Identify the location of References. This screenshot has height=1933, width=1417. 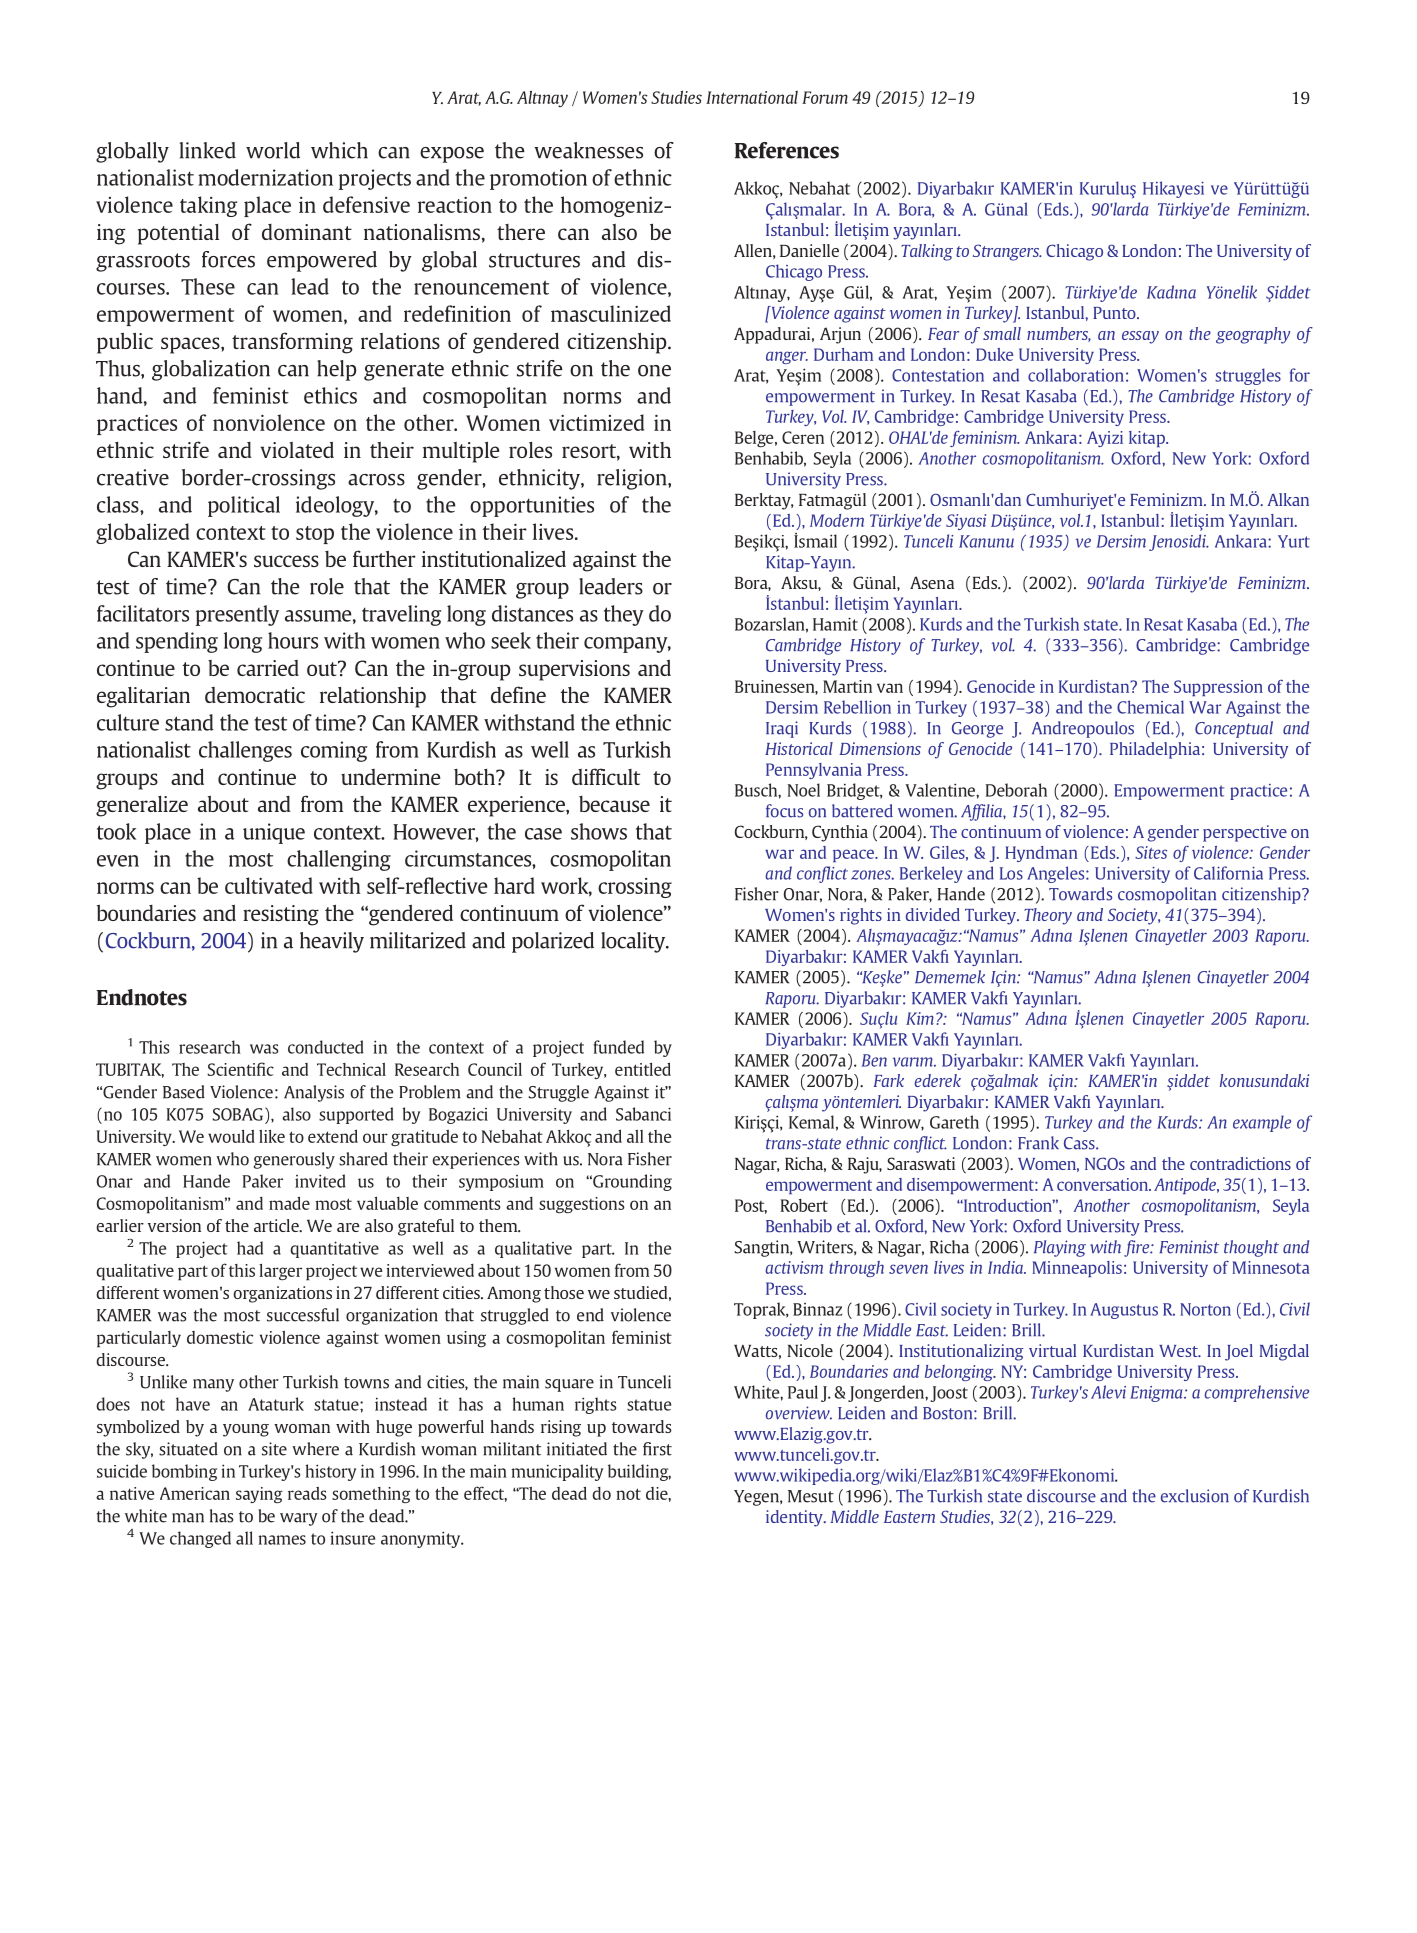
(786, 150).
